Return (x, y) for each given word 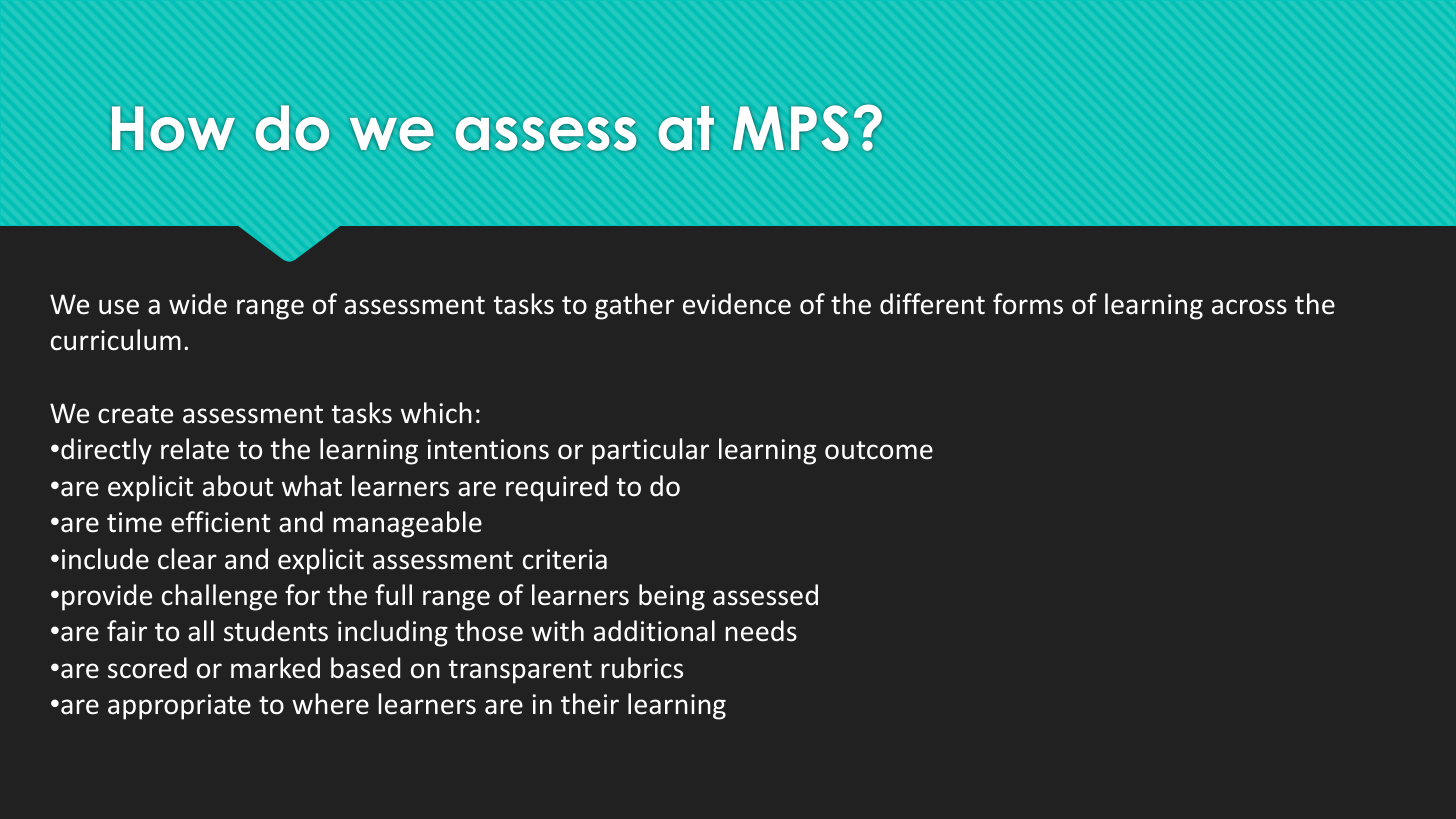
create (135, 414)
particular (650, 451)
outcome (879, 450)
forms (1028, 304)
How (173, 128)
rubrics (642, 668)
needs (761, 631)
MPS (790, 128)
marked (275, 668)
